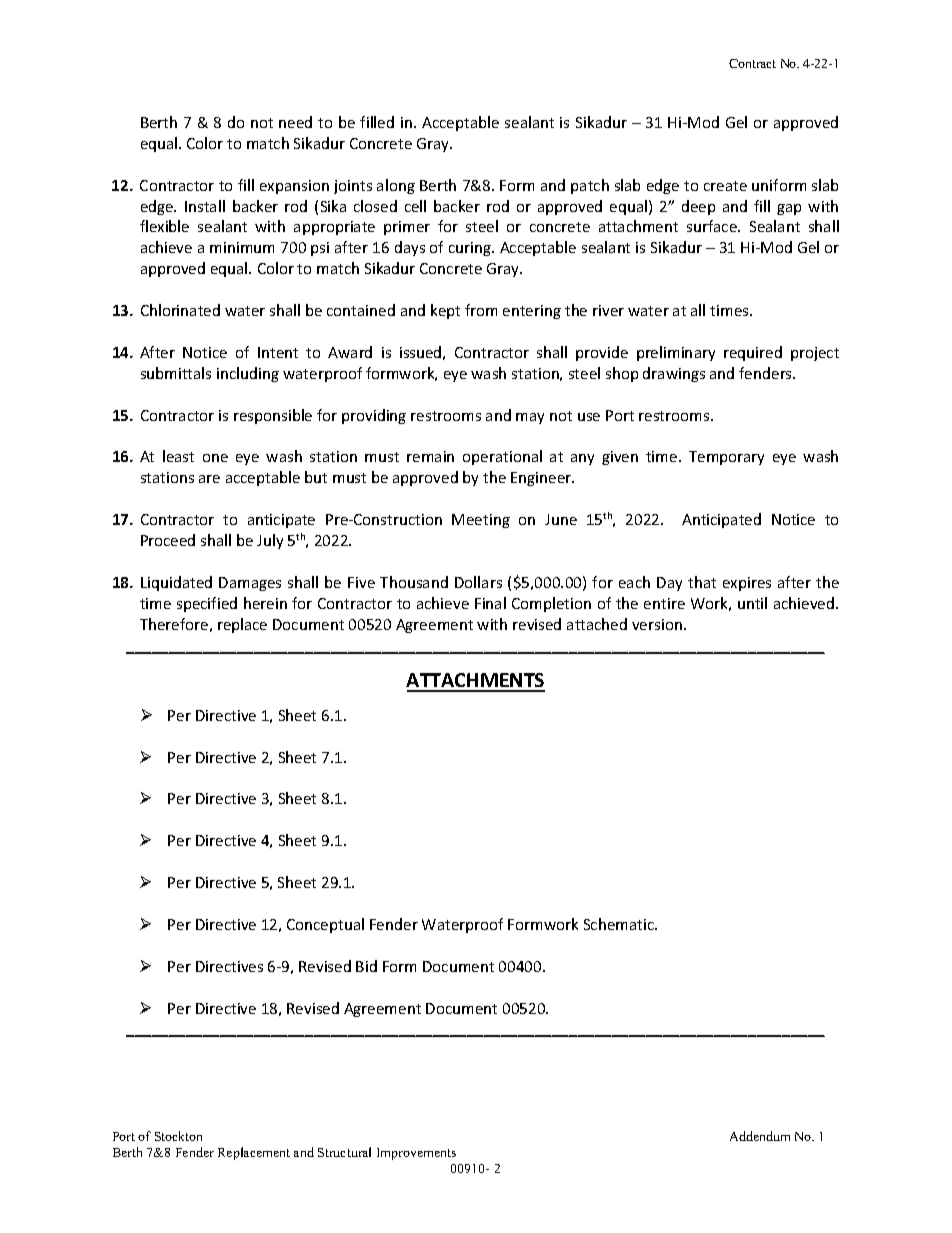 Image resolution: width=952 pixels, height=1233 pixels. I want to click on Improvements, so click(416, 1154).
